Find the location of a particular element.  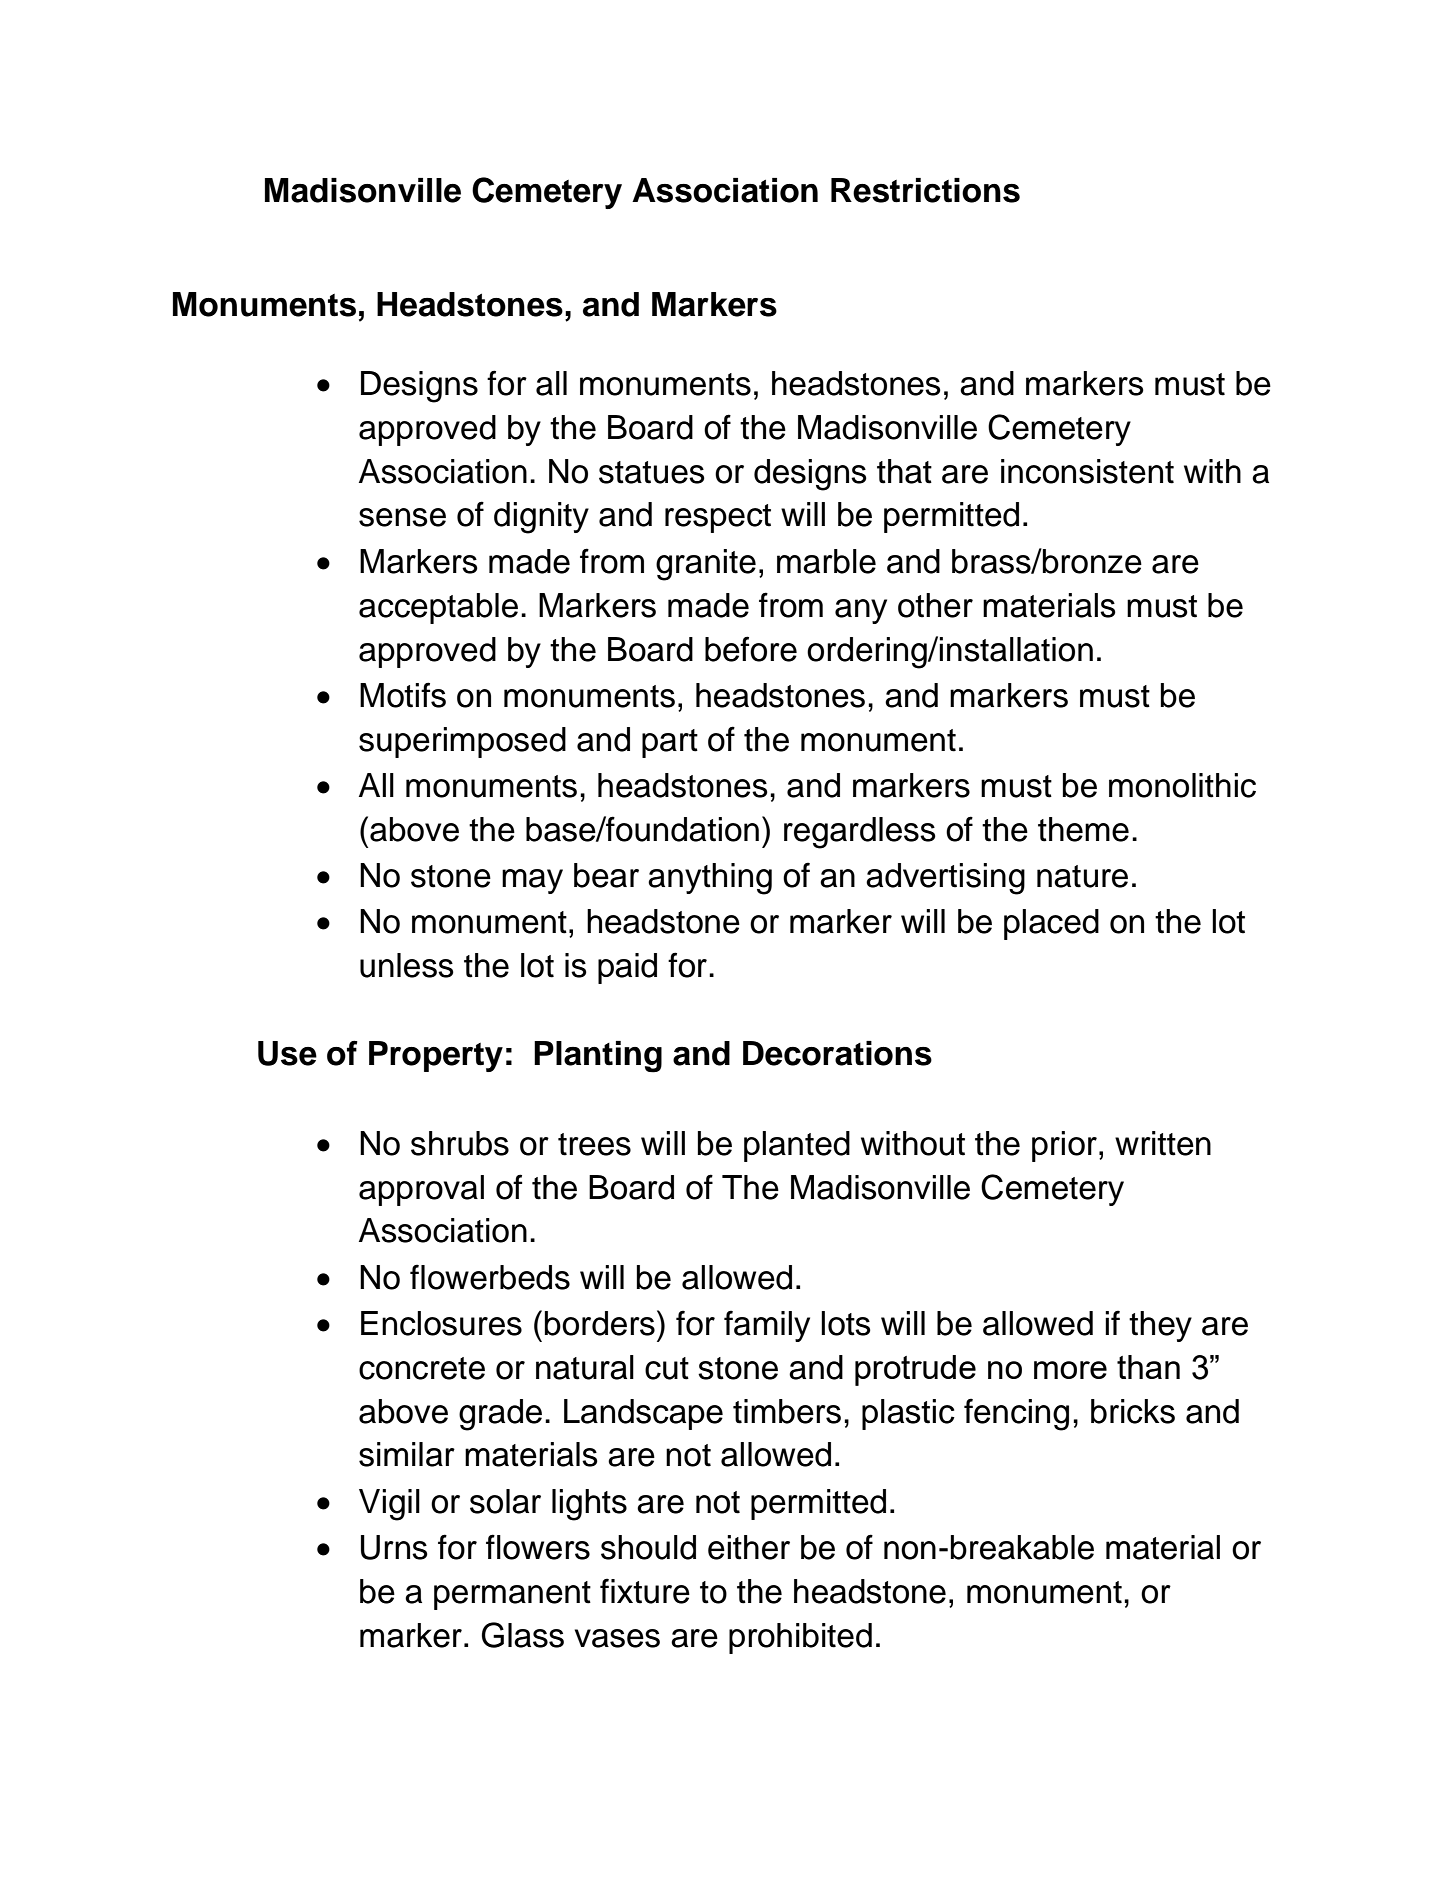

planted is located at coordinates (797, 1146).
